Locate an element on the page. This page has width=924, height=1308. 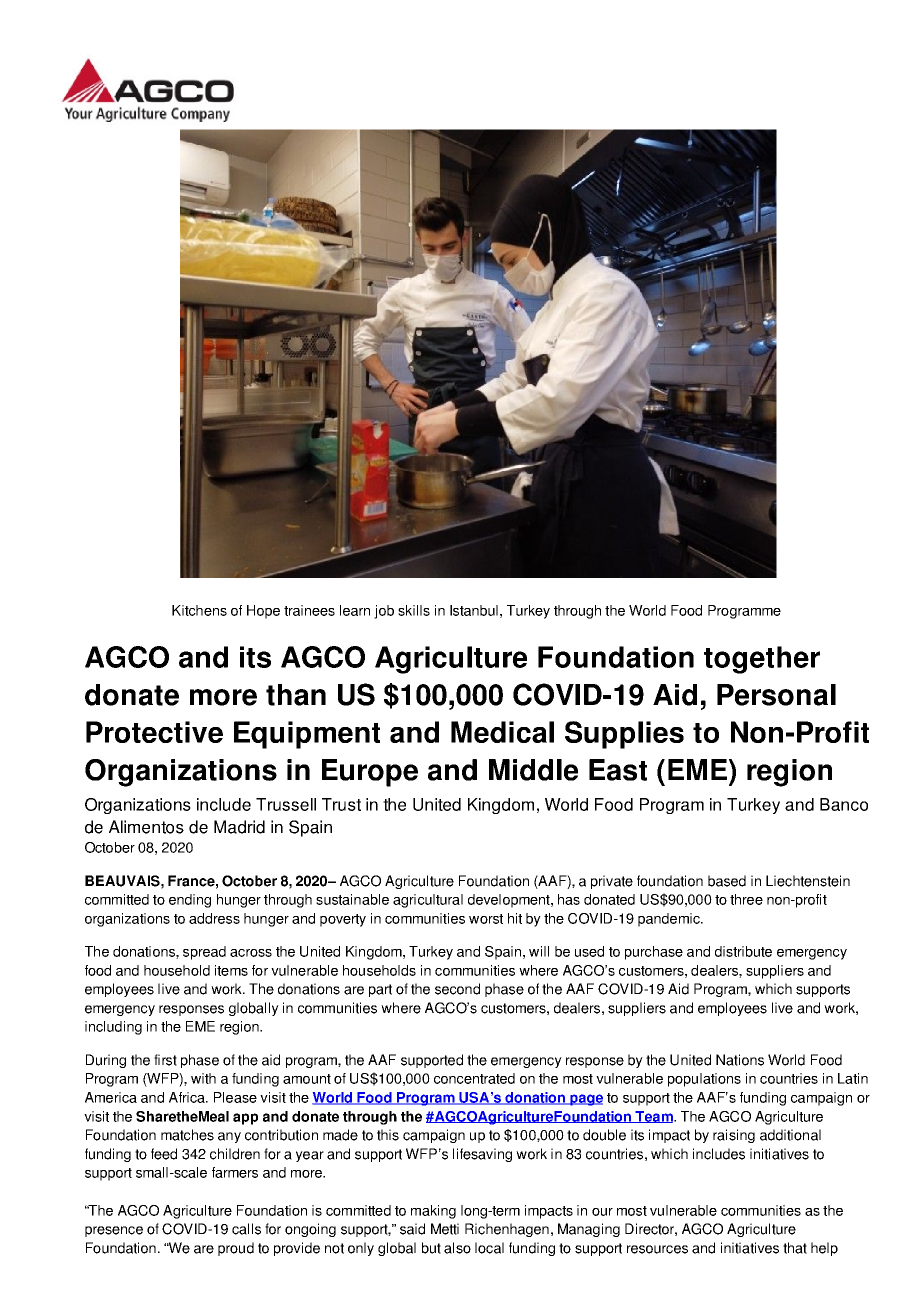
Banco is located at coordinates (844, 804).
